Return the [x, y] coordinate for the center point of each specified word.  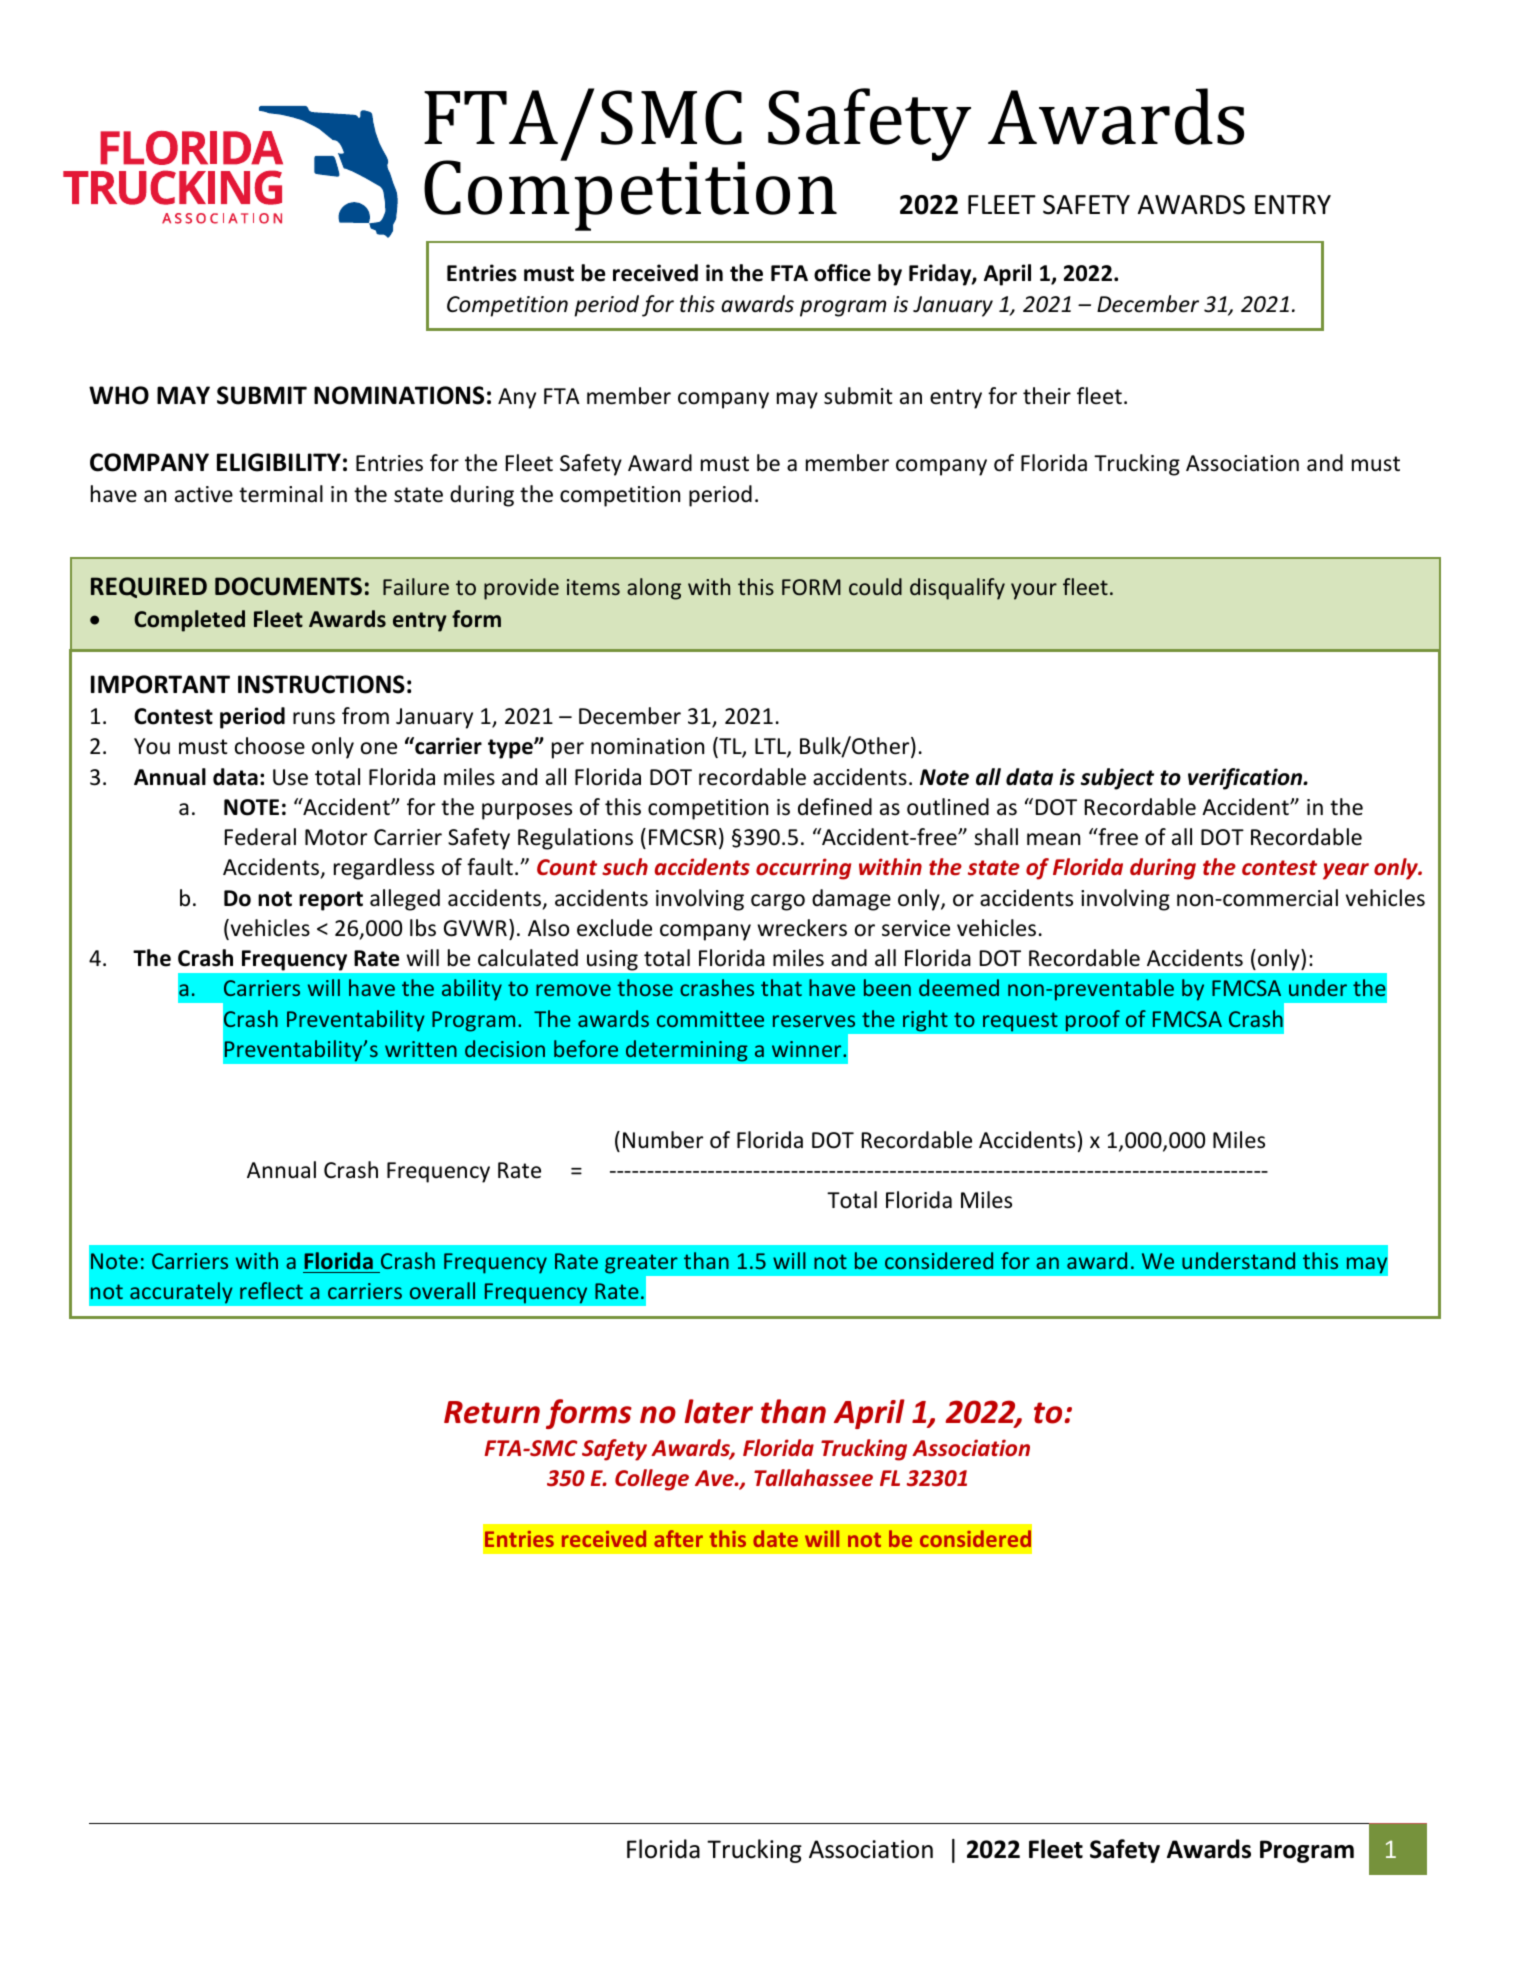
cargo [778, 902]
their [1047, 396]
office [842, 273]
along [654, 589]
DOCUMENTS [288, 586]
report [331, 901]
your [1034, 591]
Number [663, 1140]
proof [1092, 1021]
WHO [119, 395]
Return [492, 1412]
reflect [271, 1290]
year [1346, 871]
